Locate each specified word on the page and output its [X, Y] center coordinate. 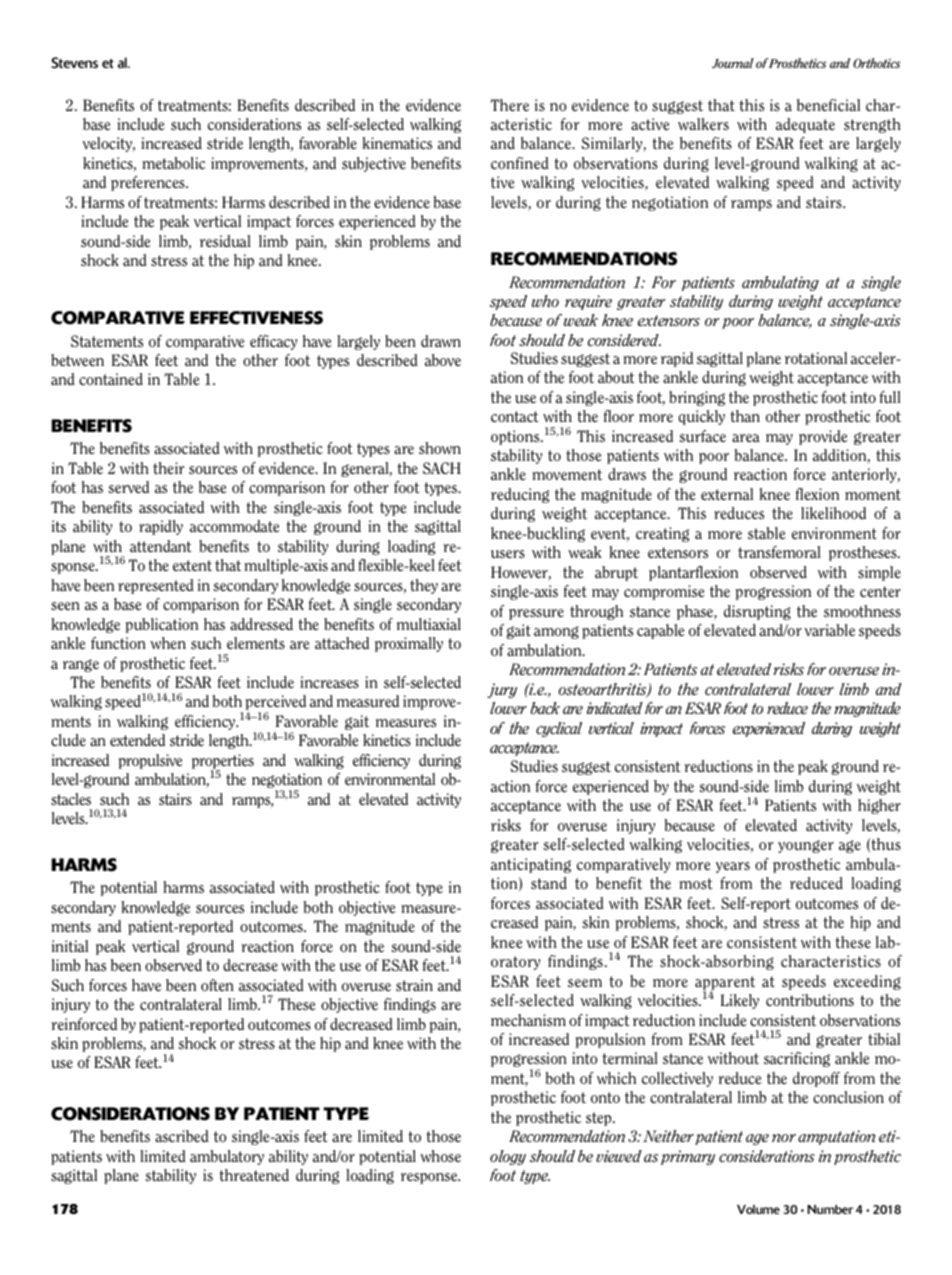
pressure [536, 614]
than [745, 416]
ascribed [182, 1136]
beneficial [828, 105]
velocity [108, 144]
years [733, 867]
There [510, 105]
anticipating [531, 865]
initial [70, 946]
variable [829, 630]
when [168, 643]
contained [111, 379]
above [443, 360]
